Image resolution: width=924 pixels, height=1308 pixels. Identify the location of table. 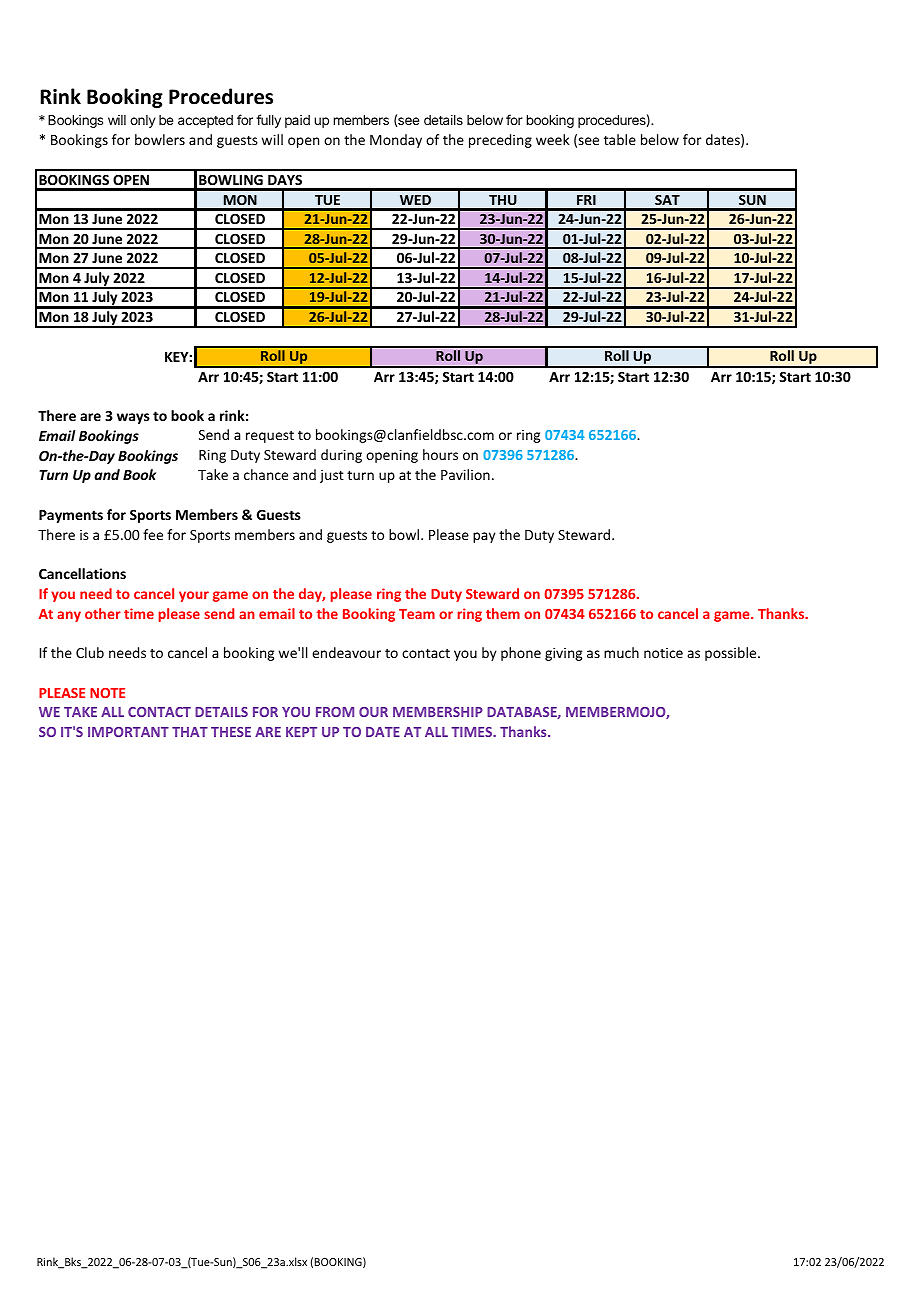
(620, 139).
